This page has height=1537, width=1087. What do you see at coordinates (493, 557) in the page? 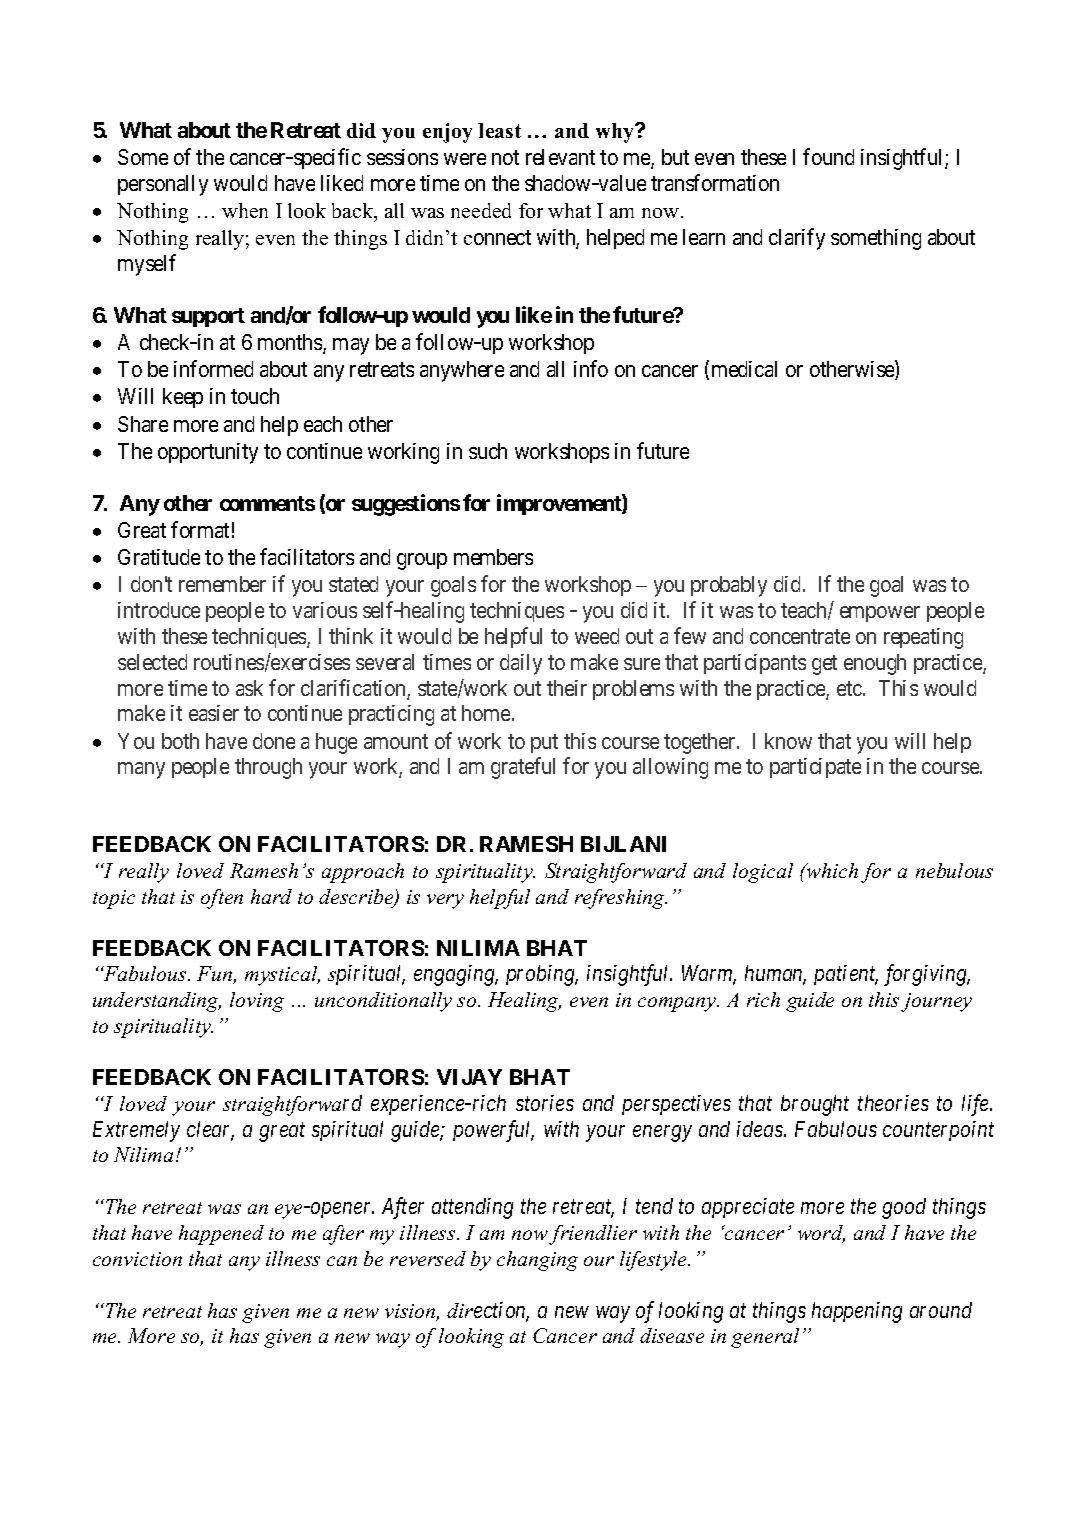
I see `members` at bounding box center [493, 557].
